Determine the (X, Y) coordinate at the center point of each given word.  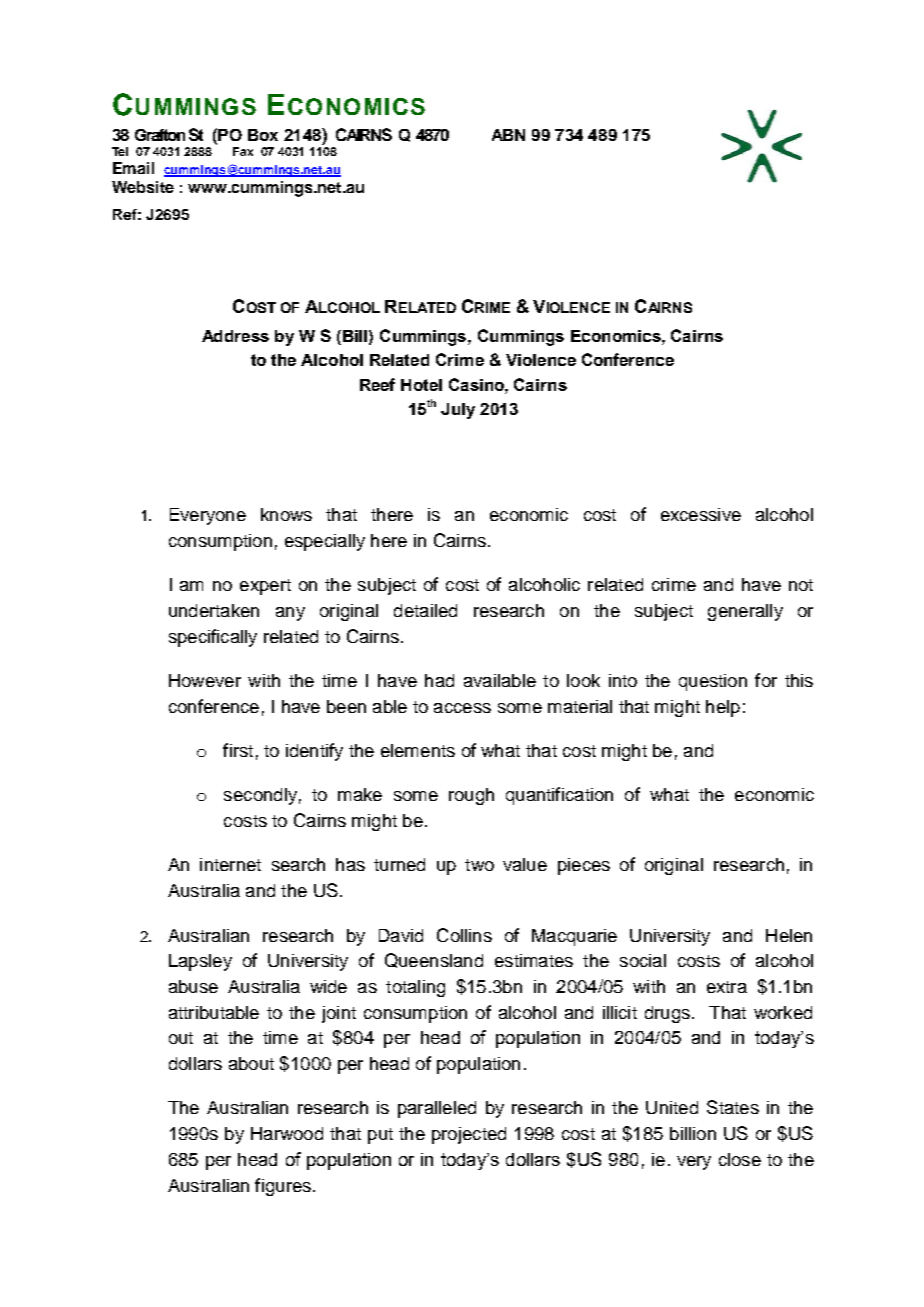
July (458, 411)
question (713, 682)
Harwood (287, 1133)
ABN (508, 135)
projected (469, 1135)
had (439, 680)
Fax (243, 151)
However (205, 680)
